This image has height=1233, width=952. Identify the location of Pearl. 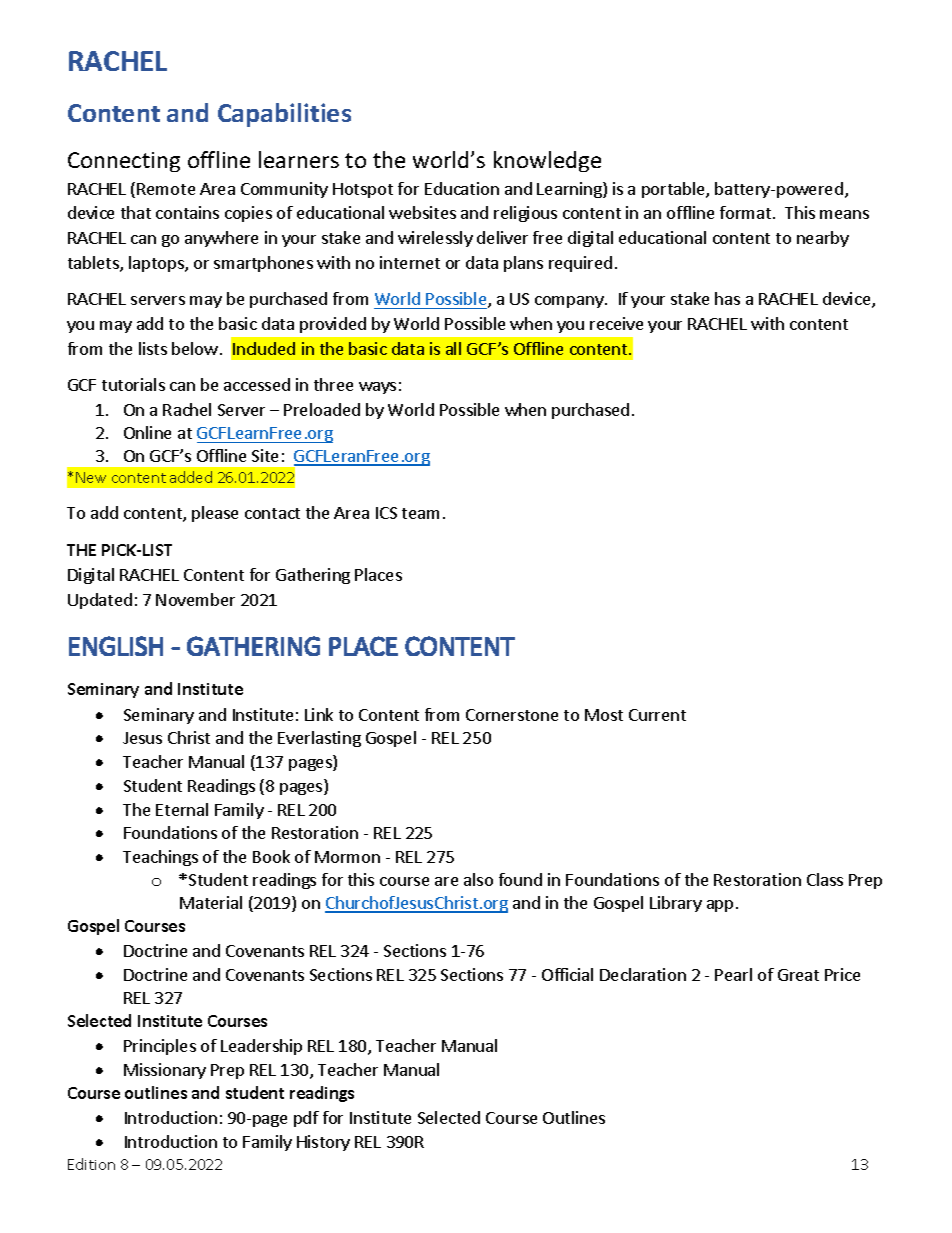
(733, 974).
